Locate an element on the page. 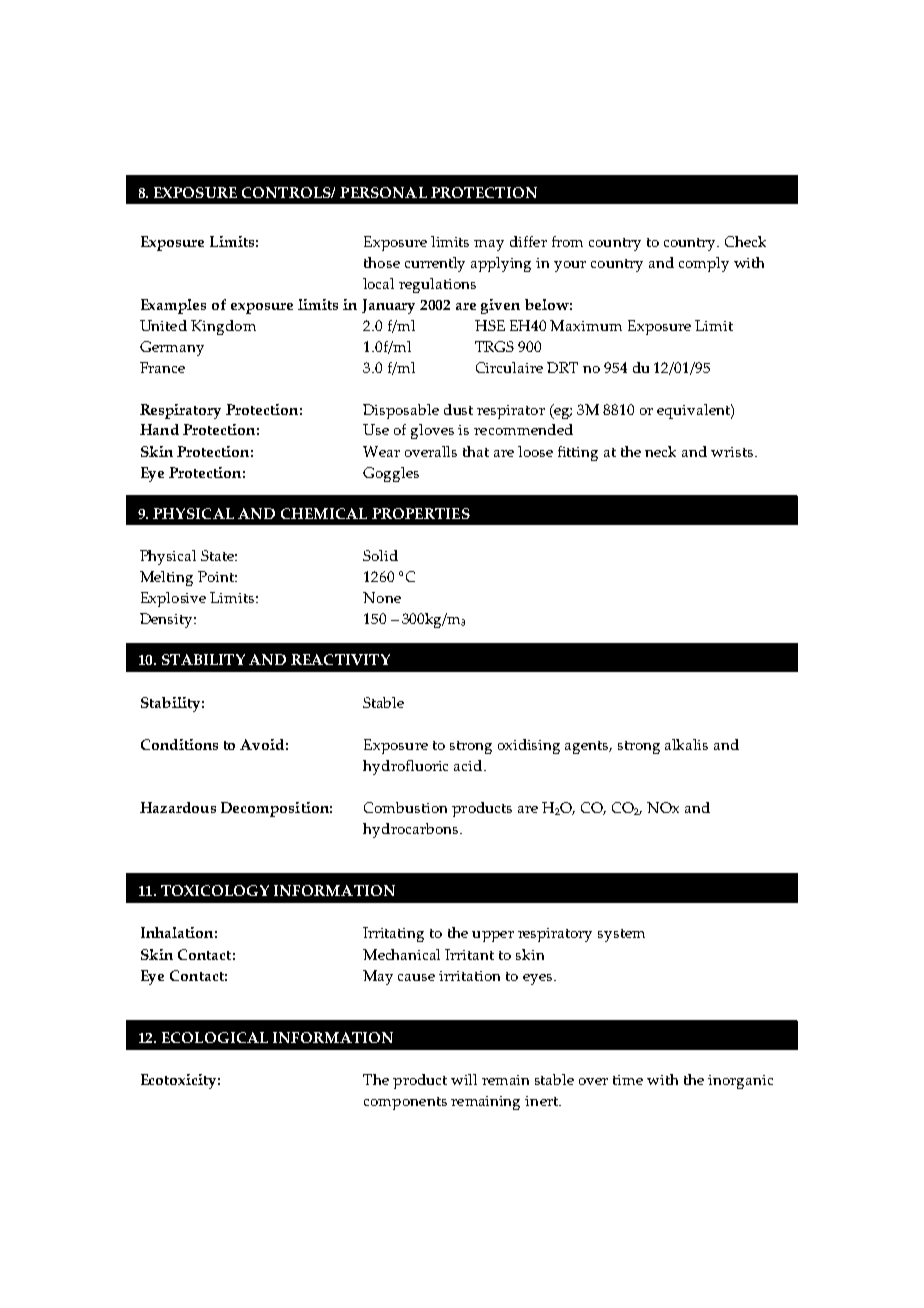  TOXICOLOGY is located at coordinates (215, 890).
